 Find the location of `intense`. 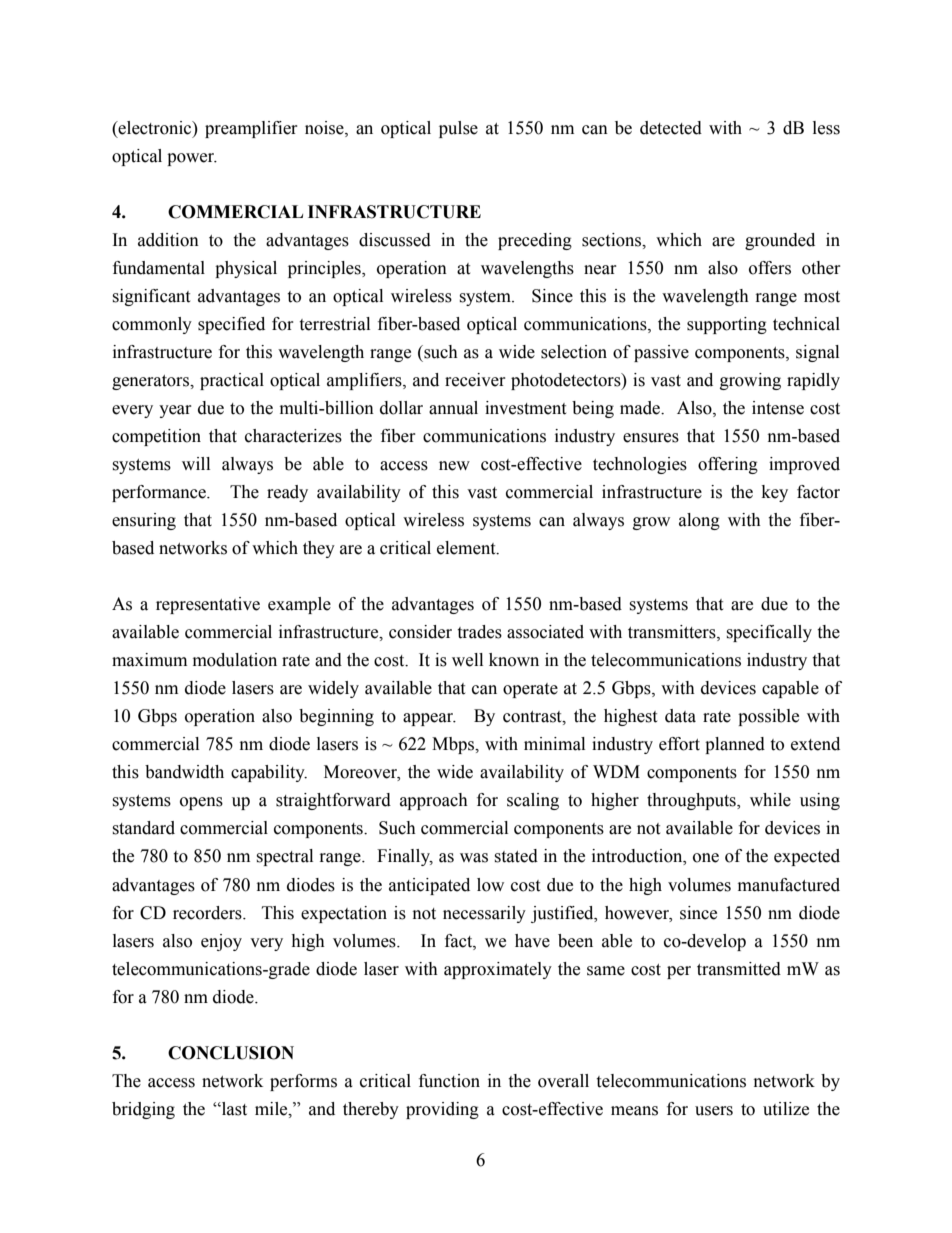

intense is located at coordinates (778, 408).
